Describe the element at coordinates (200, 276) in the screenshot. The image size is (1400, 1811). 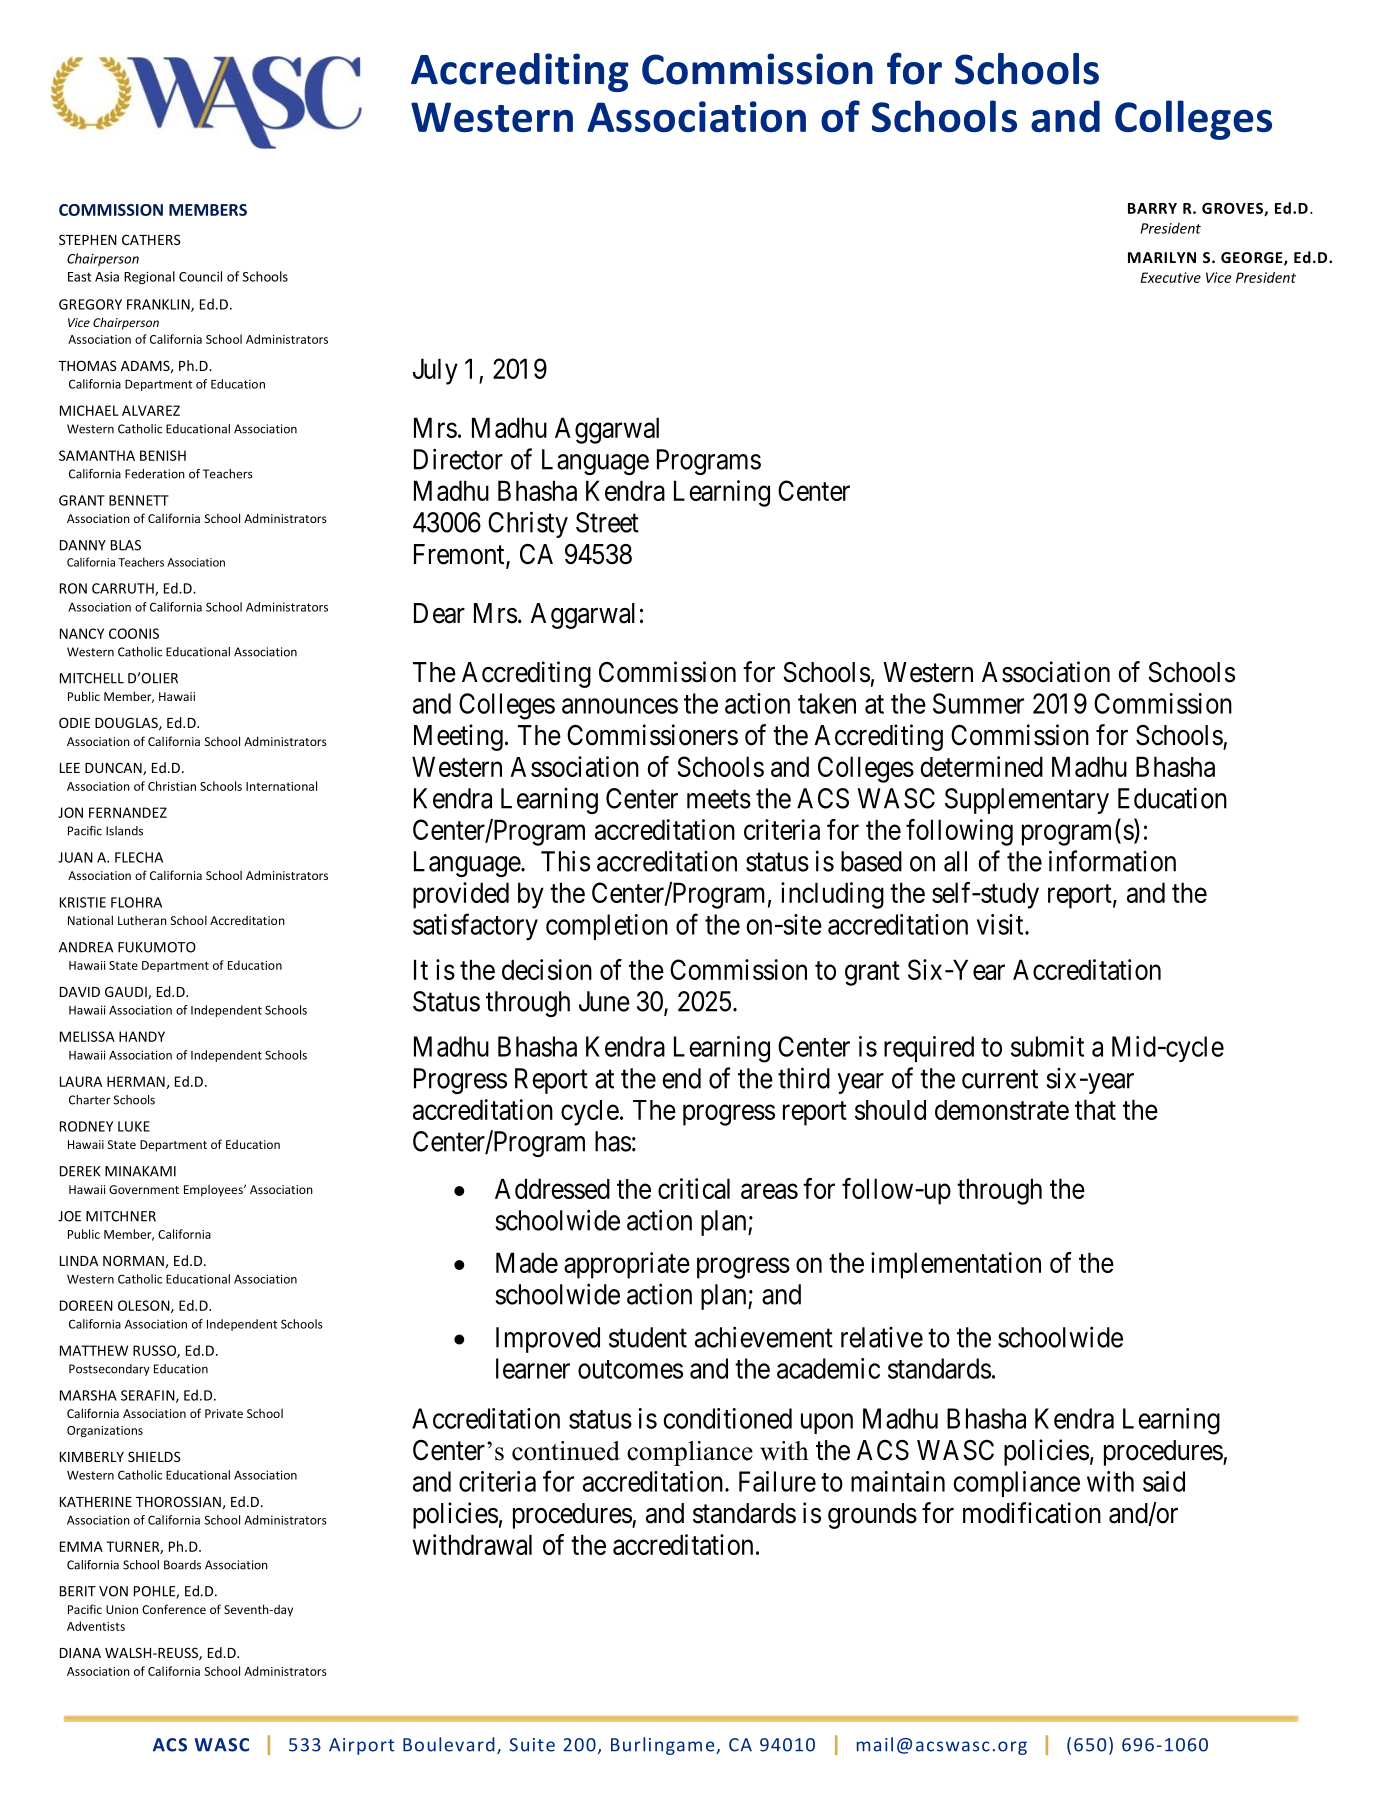
I see `Council` at that location.
